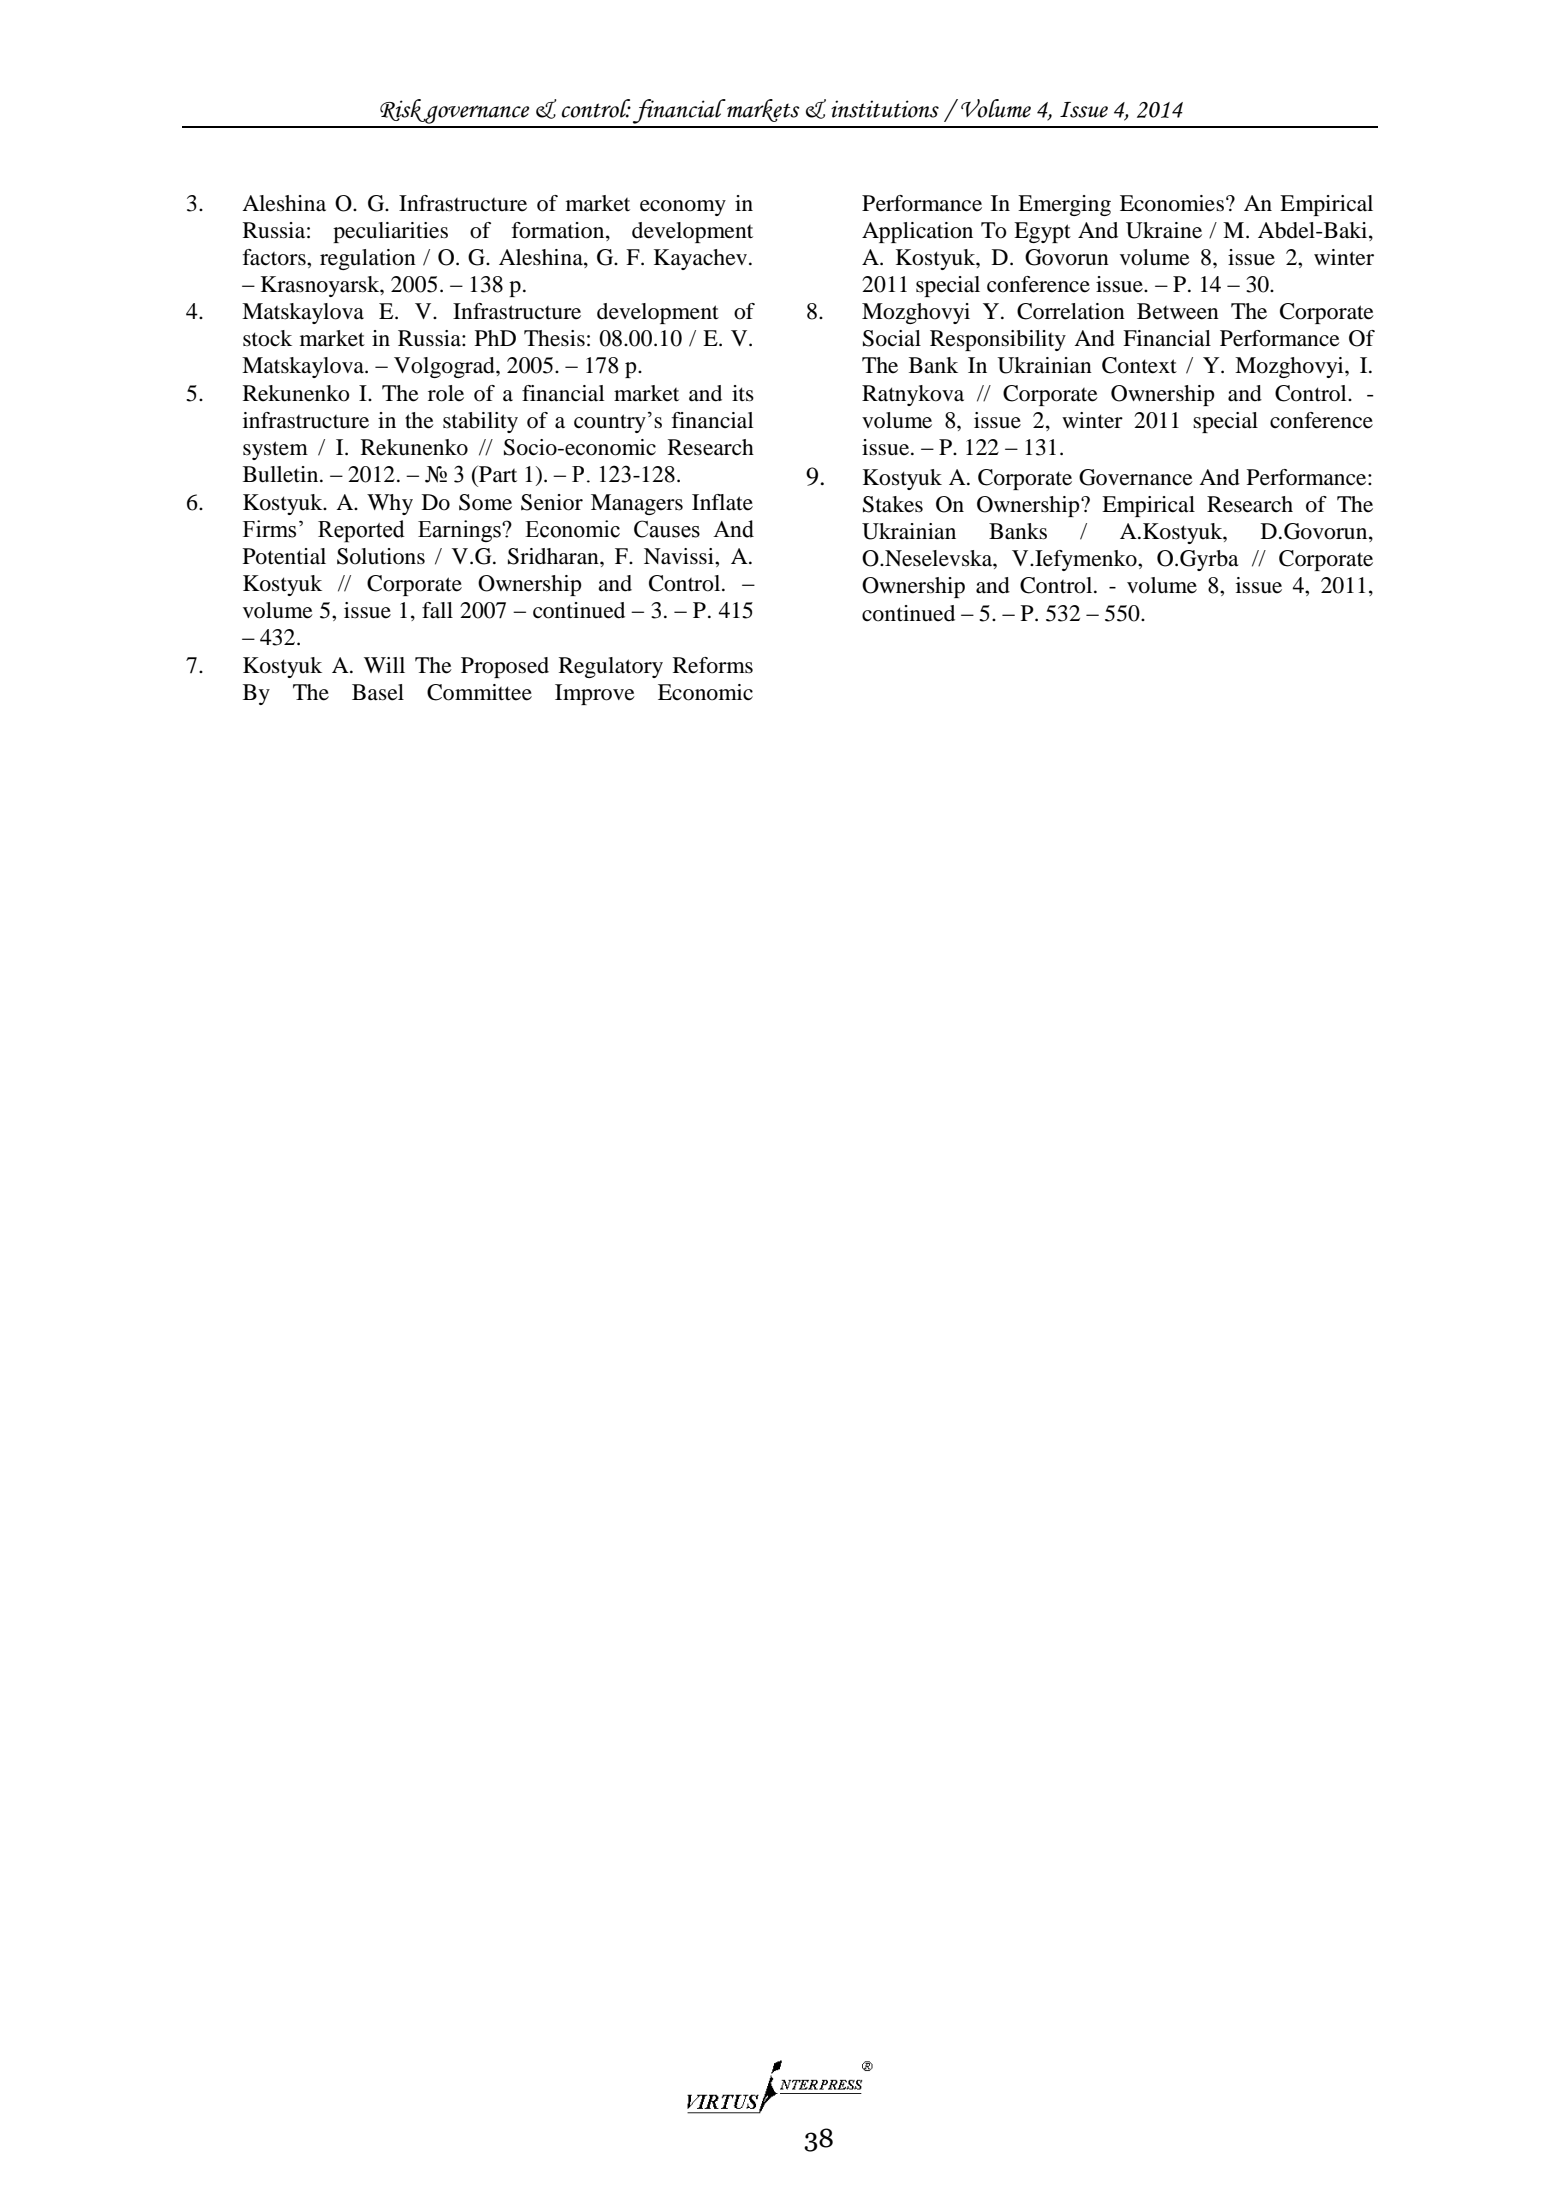 This document has height=2211, width=1563. Describe the element at coordinates (390, 232) in the document. I see `peculiarities` at that location.
